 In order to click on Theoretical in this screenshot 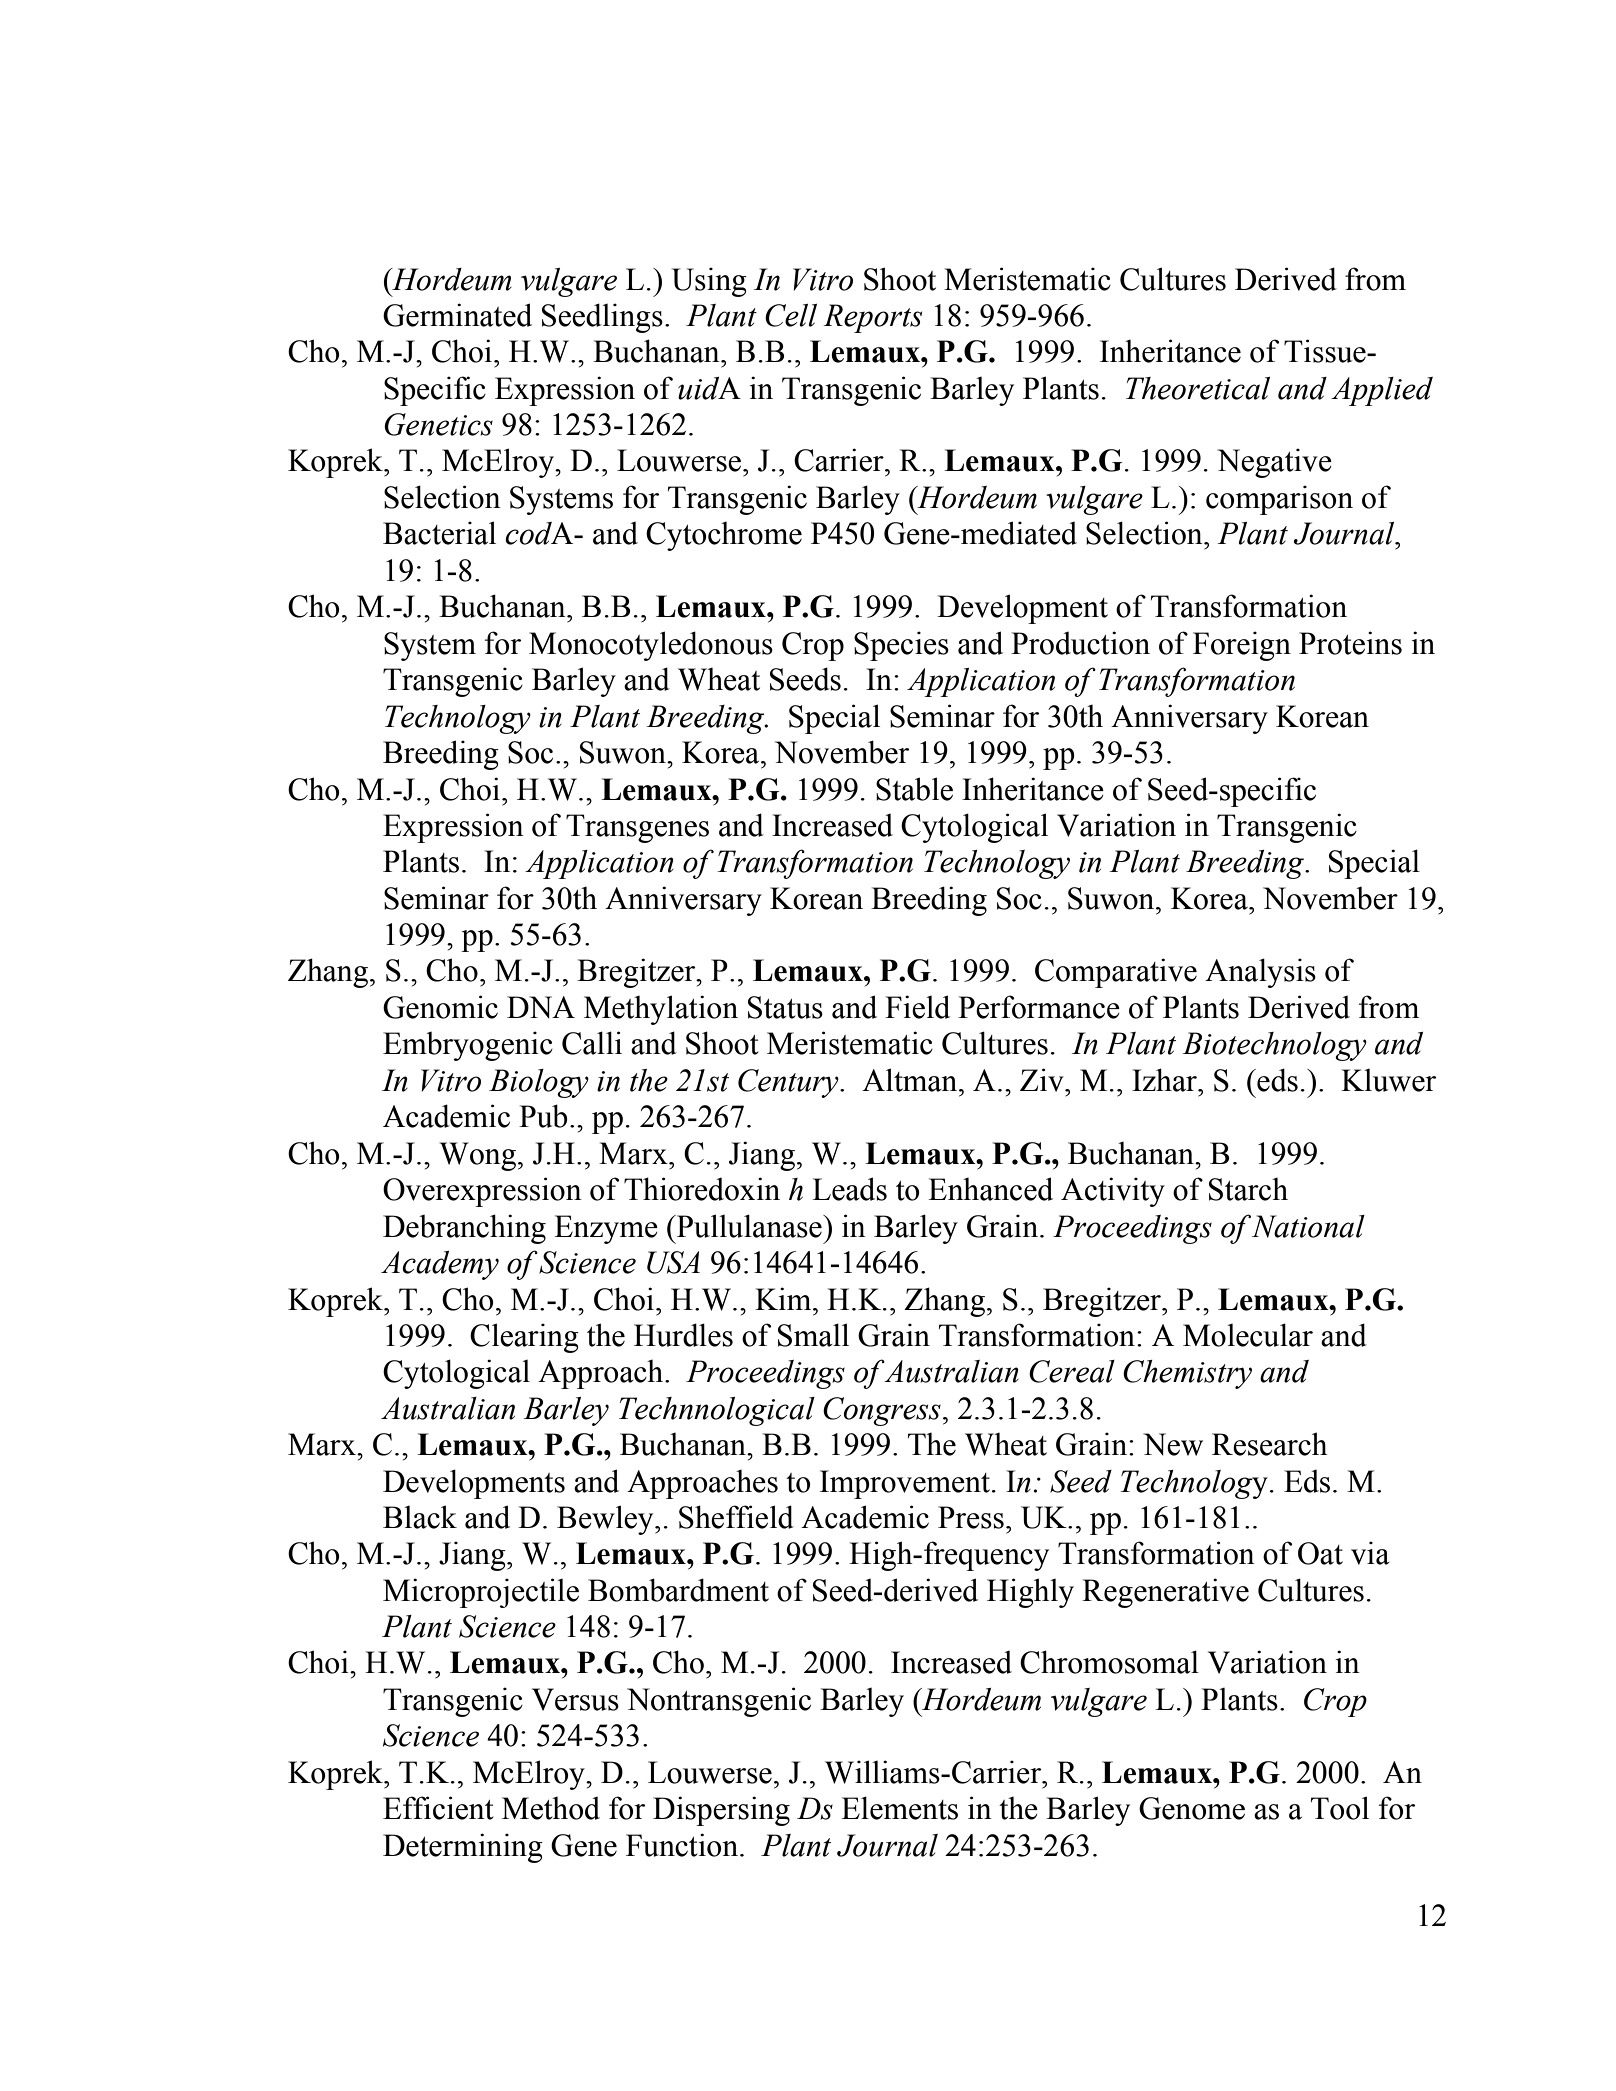, I will do `click(1198, 388)`.
